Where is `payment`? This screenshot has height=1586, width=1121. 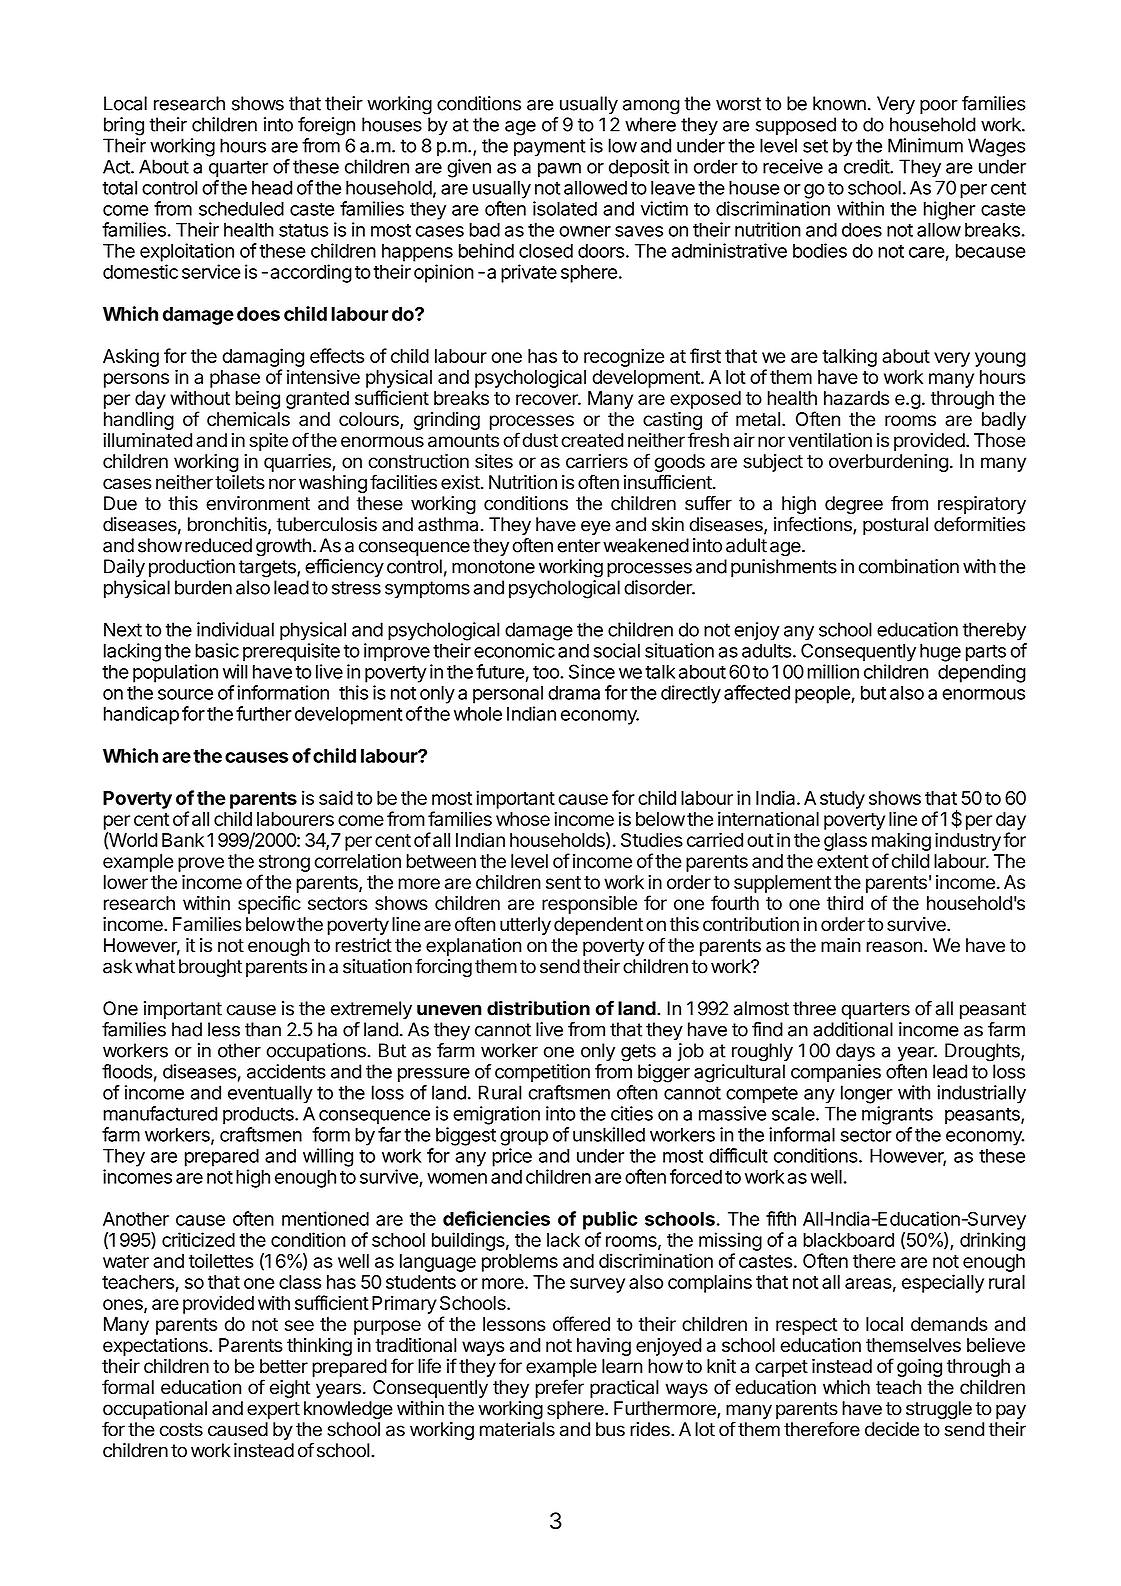
payment is located at coordinates (550, 148).
